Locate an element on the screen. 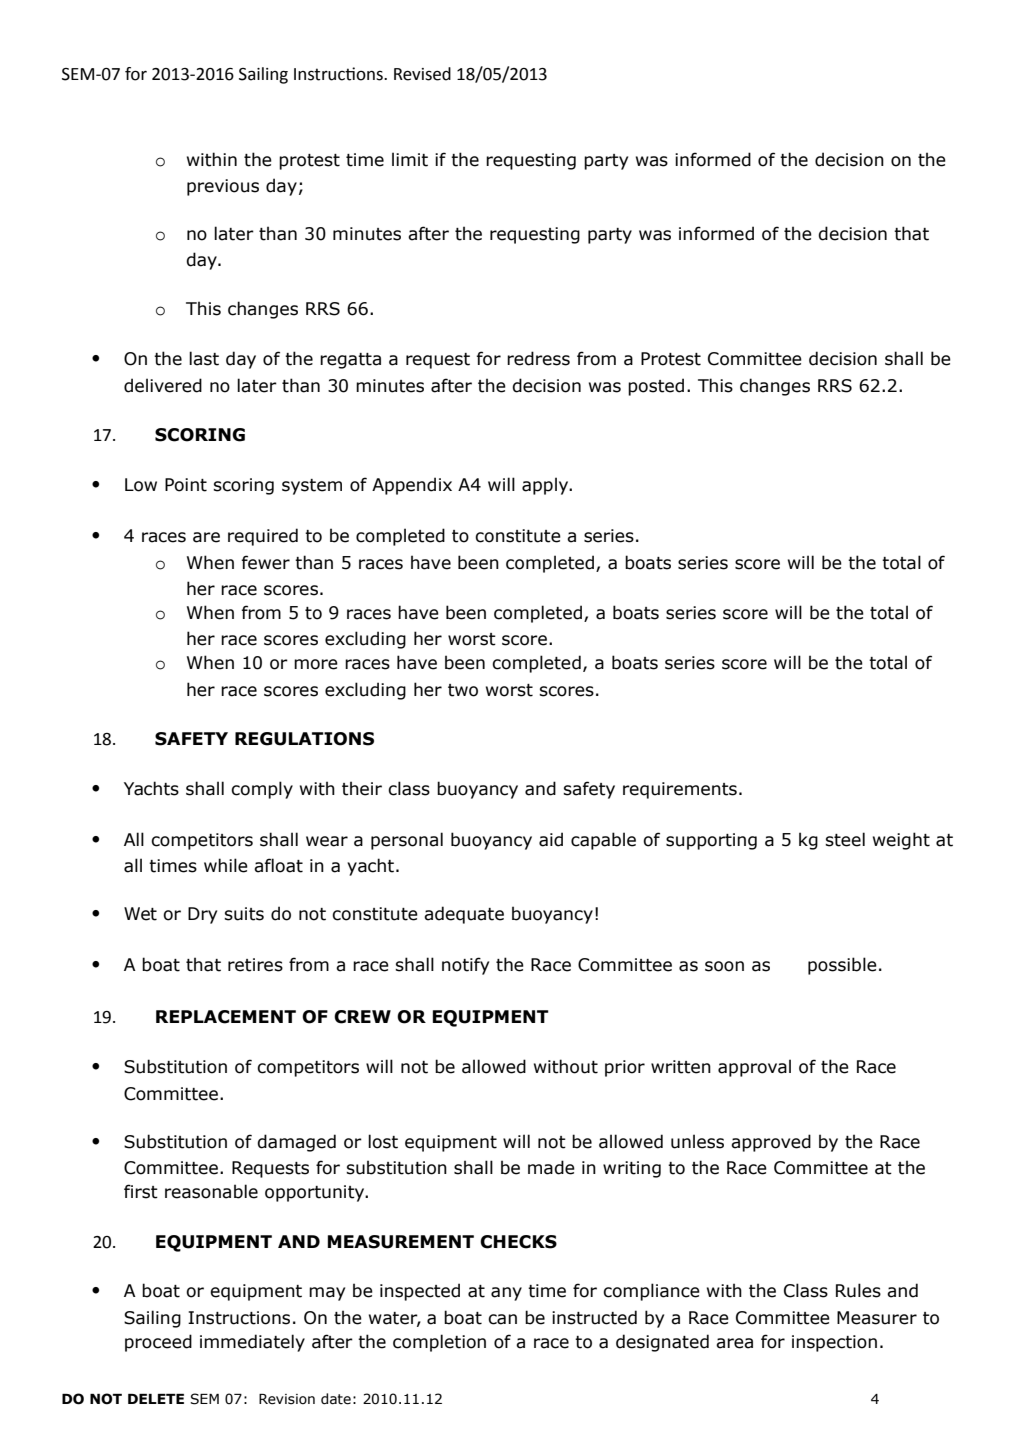 Image resolution: width=1029 pixels, height=1455 pixels. approval is located at coordinates (754, 1068).
